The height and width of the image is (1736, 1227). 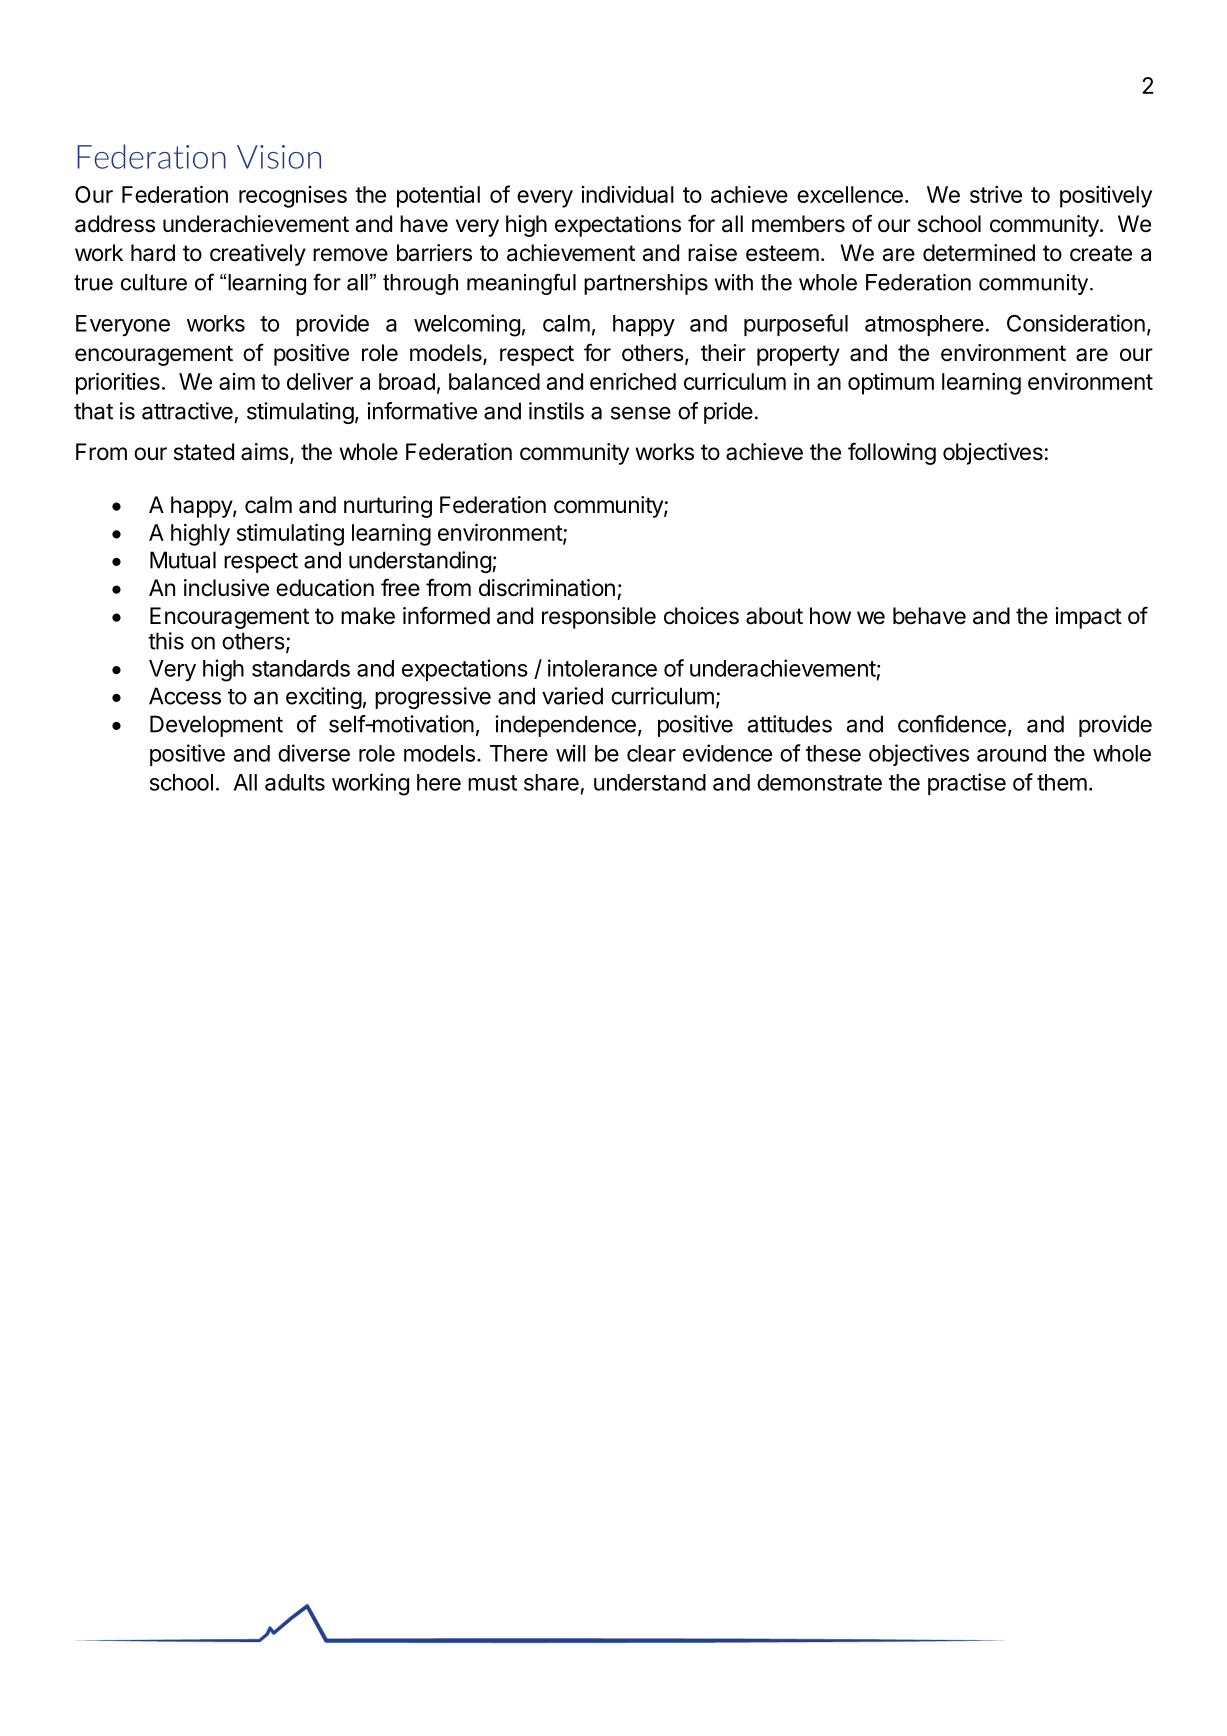 I want to click on individual, so click(x=628, y=194).
